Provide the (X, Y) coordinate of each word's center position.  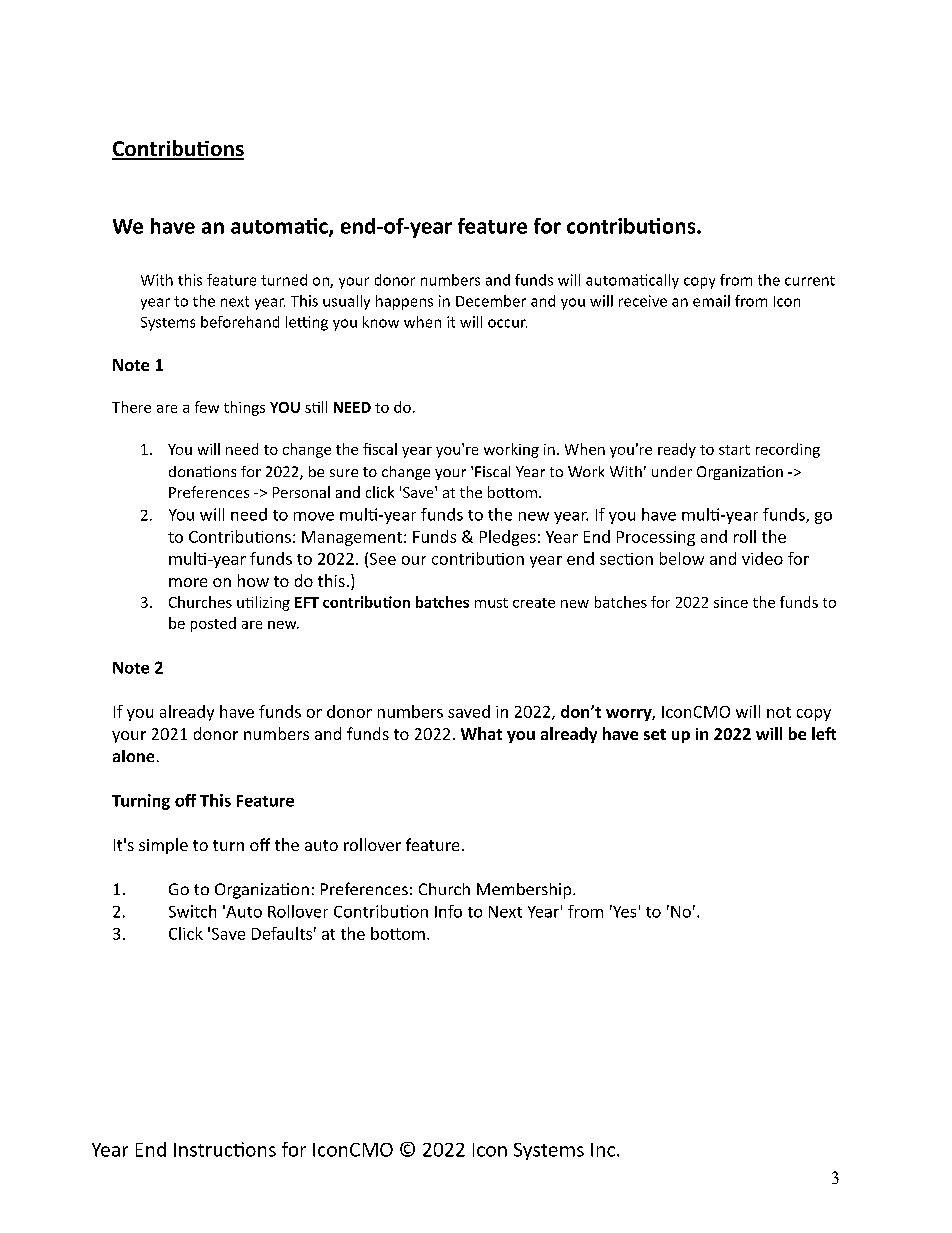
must (491, 603)
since (731, 602)
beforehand (240, 322)
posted (213, 624)
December (491, 301)
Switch (192, 911)
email (711, 301)
